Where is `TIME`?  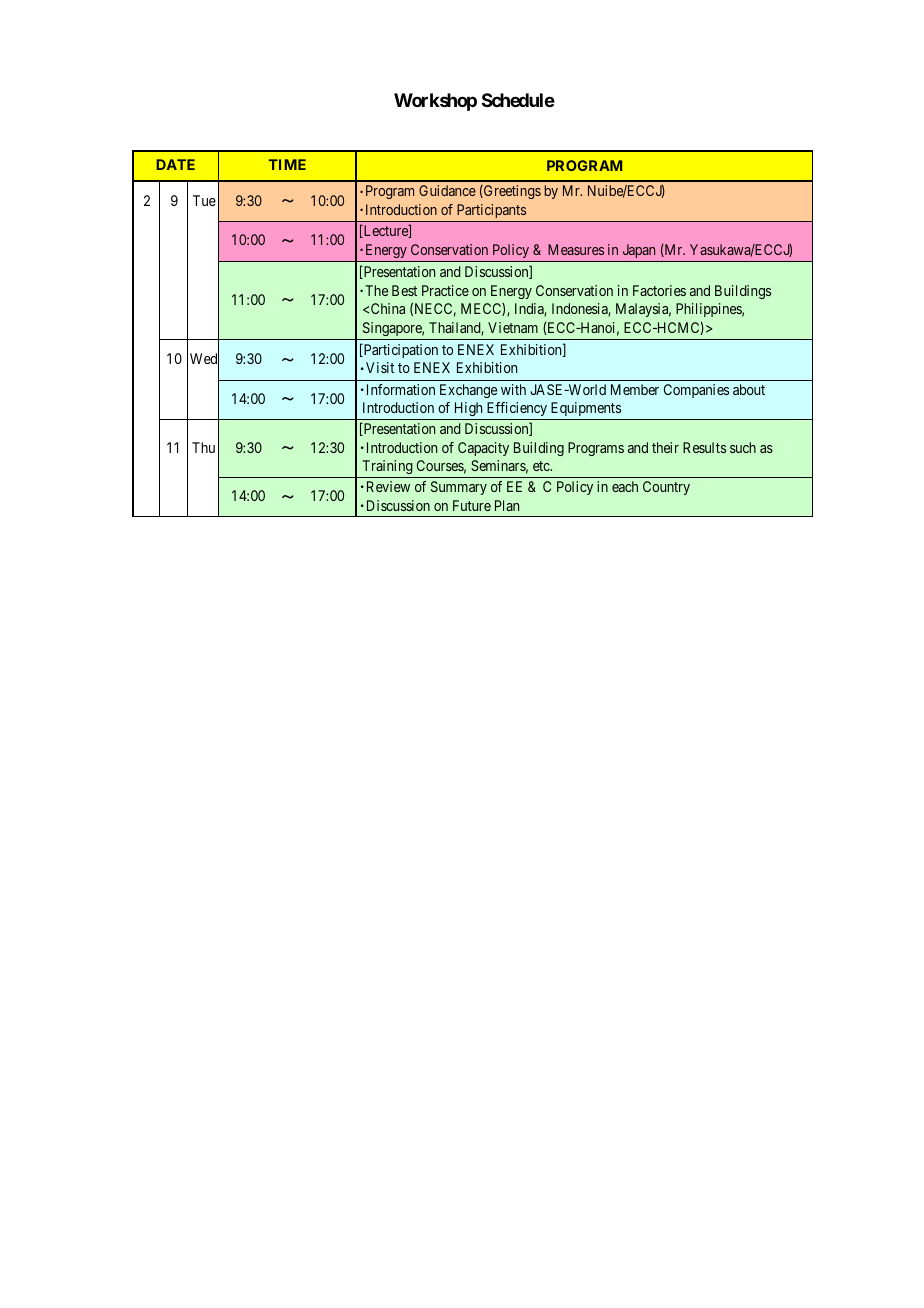
TIME is located at coordinates (287, 164).
